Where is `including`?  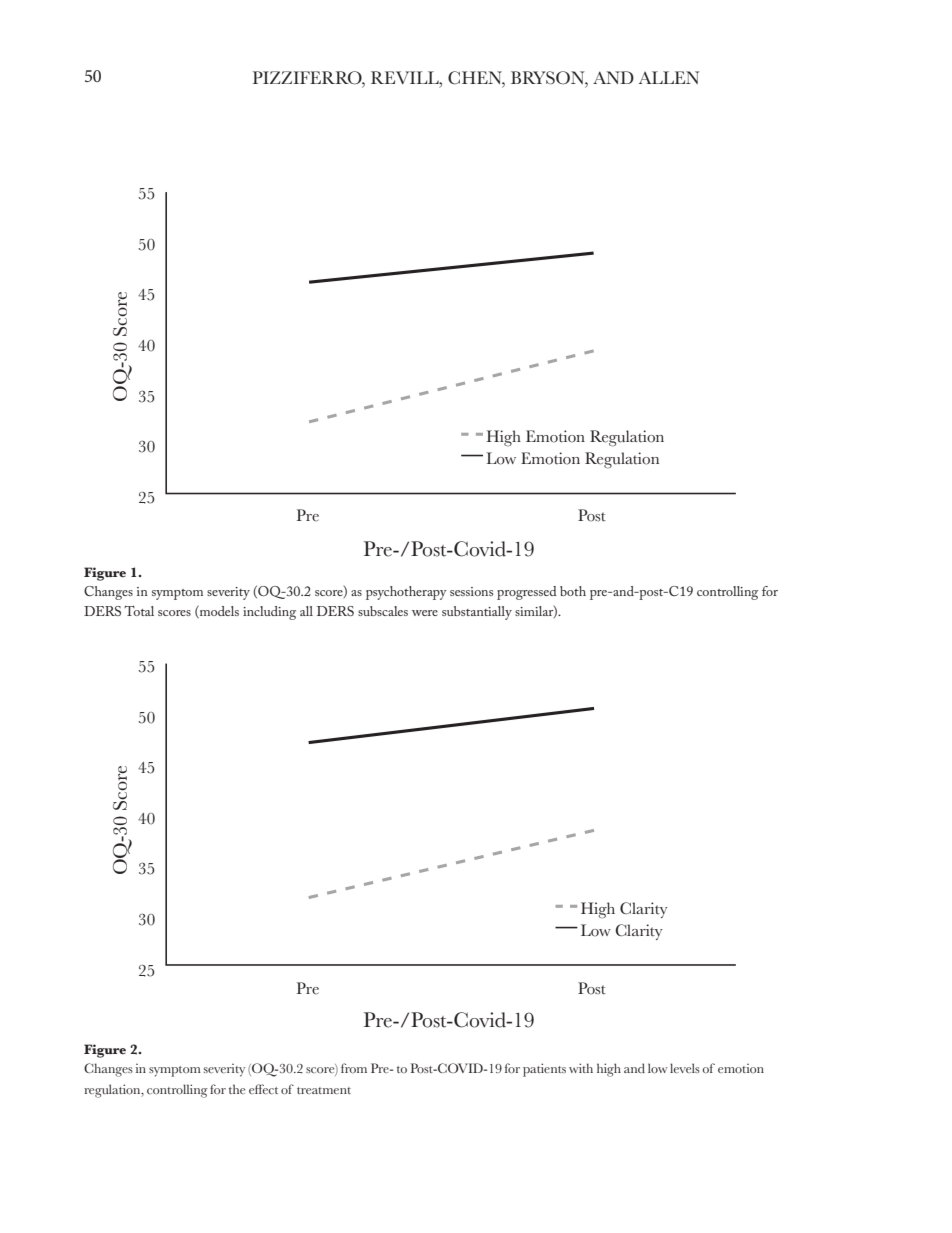
including is located at coordinates (269, 613).
